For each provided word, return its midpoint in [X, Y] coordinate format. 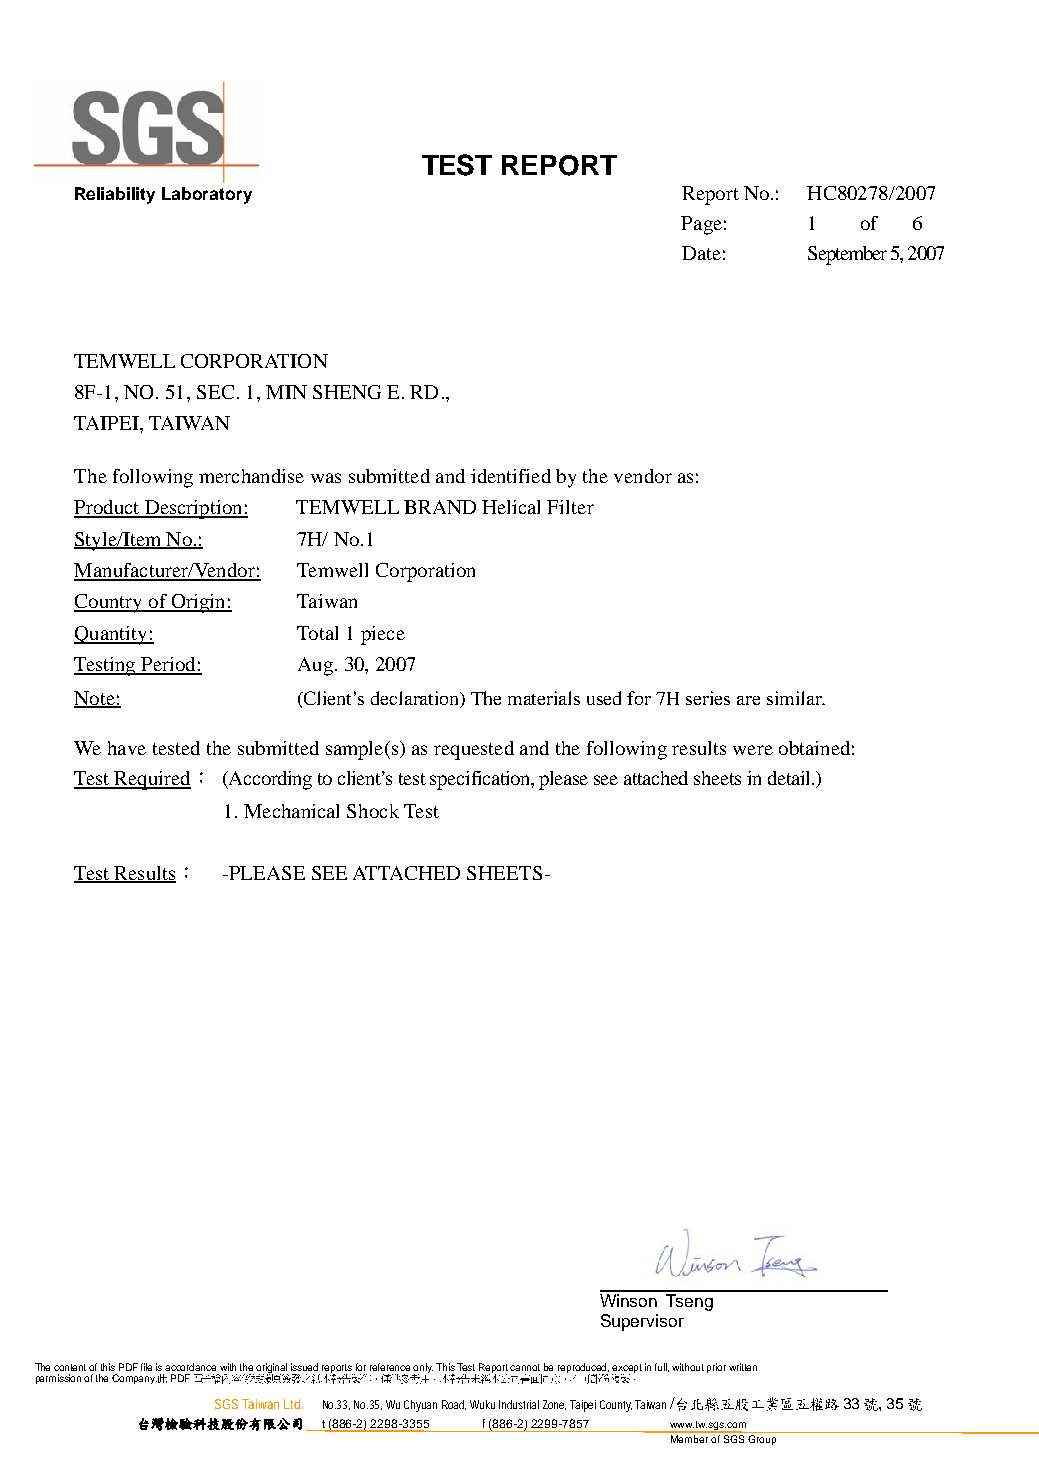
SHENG [347, 392]
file [146, 1367]
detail [790, 778]
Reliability [115, 195]
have [127, 748]
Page [701, 225]
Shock [373, 811]
